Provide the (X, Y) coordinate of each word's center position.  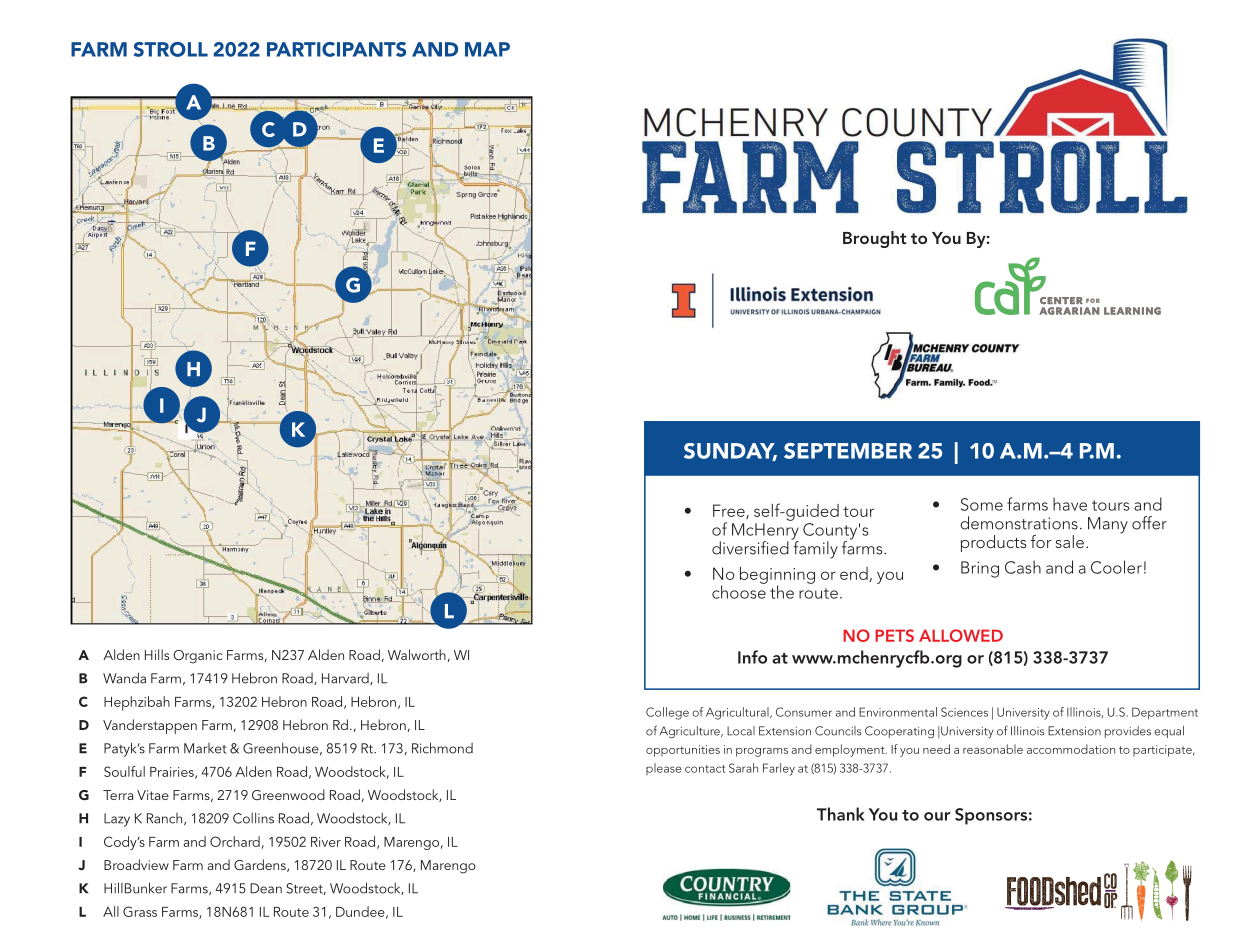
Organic (198, 657)
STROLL (171, 49)
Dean (266, 888)
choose (739, 591)
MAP (487, 49)
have (1070, 504)
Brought (874, 239)
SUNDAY (730, 452)
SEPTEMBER (848, 451)
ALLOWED (961, 635)
